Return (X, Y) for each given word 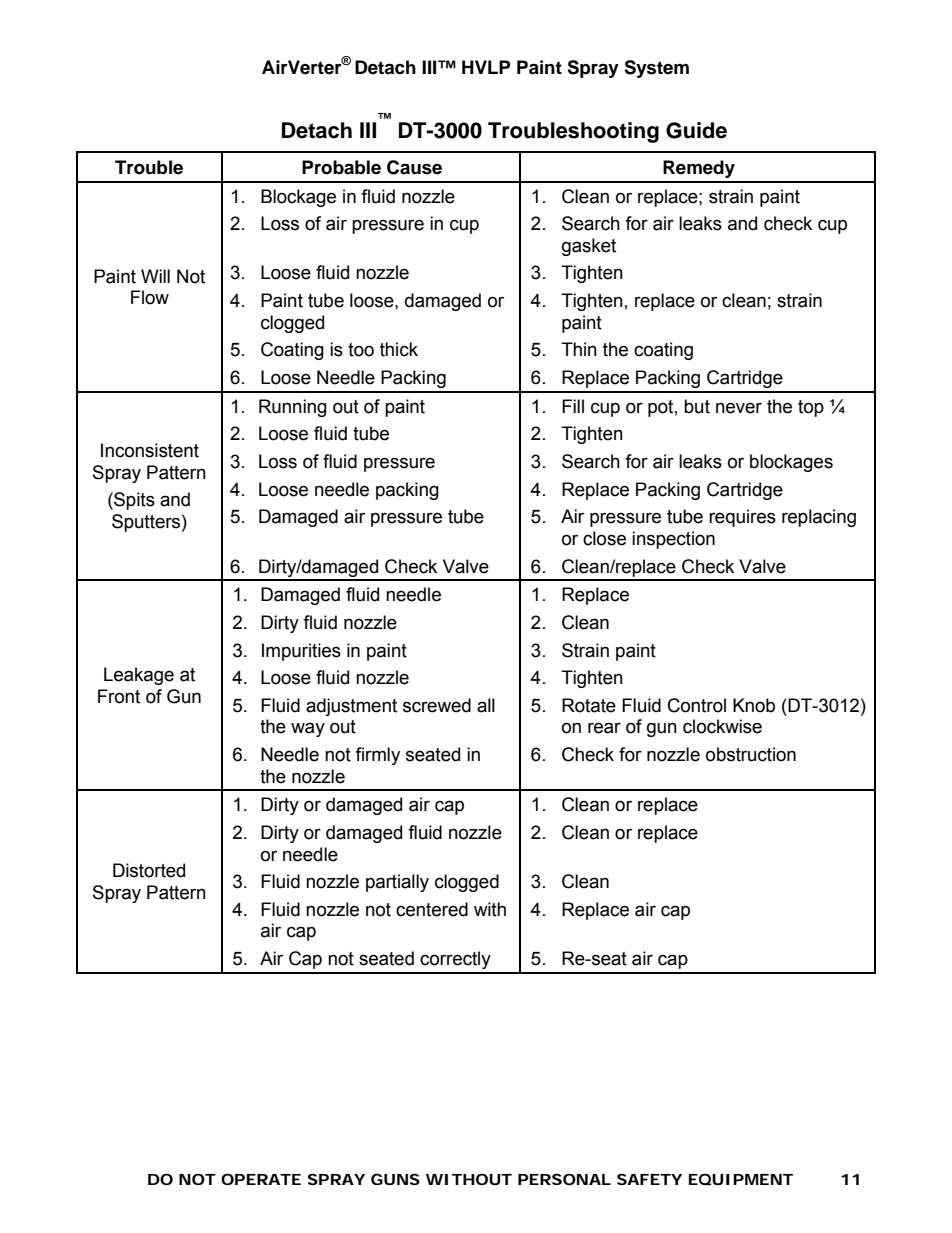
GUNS (395, 1179)
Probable (341, 167)
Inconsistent (150, 450)
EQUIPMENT (741, 1179)
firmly (377, 756)
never (739, 408)
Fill (573, 406)
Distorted (149, 870)
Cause (414, 167)
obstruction (751, 754)
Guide (696, 130)
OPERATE (261, 1179)
